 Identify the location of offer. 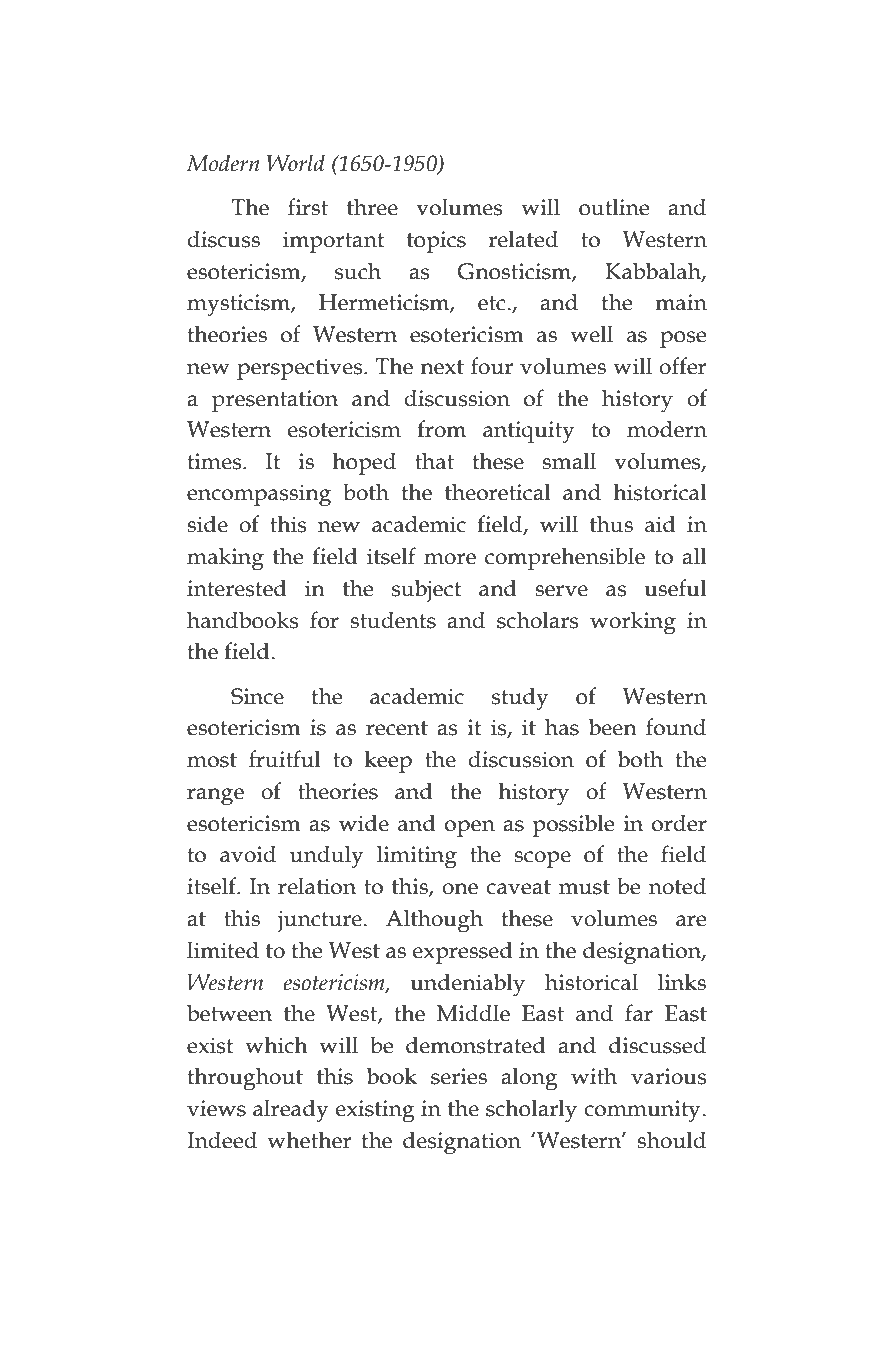
(682, 366).
